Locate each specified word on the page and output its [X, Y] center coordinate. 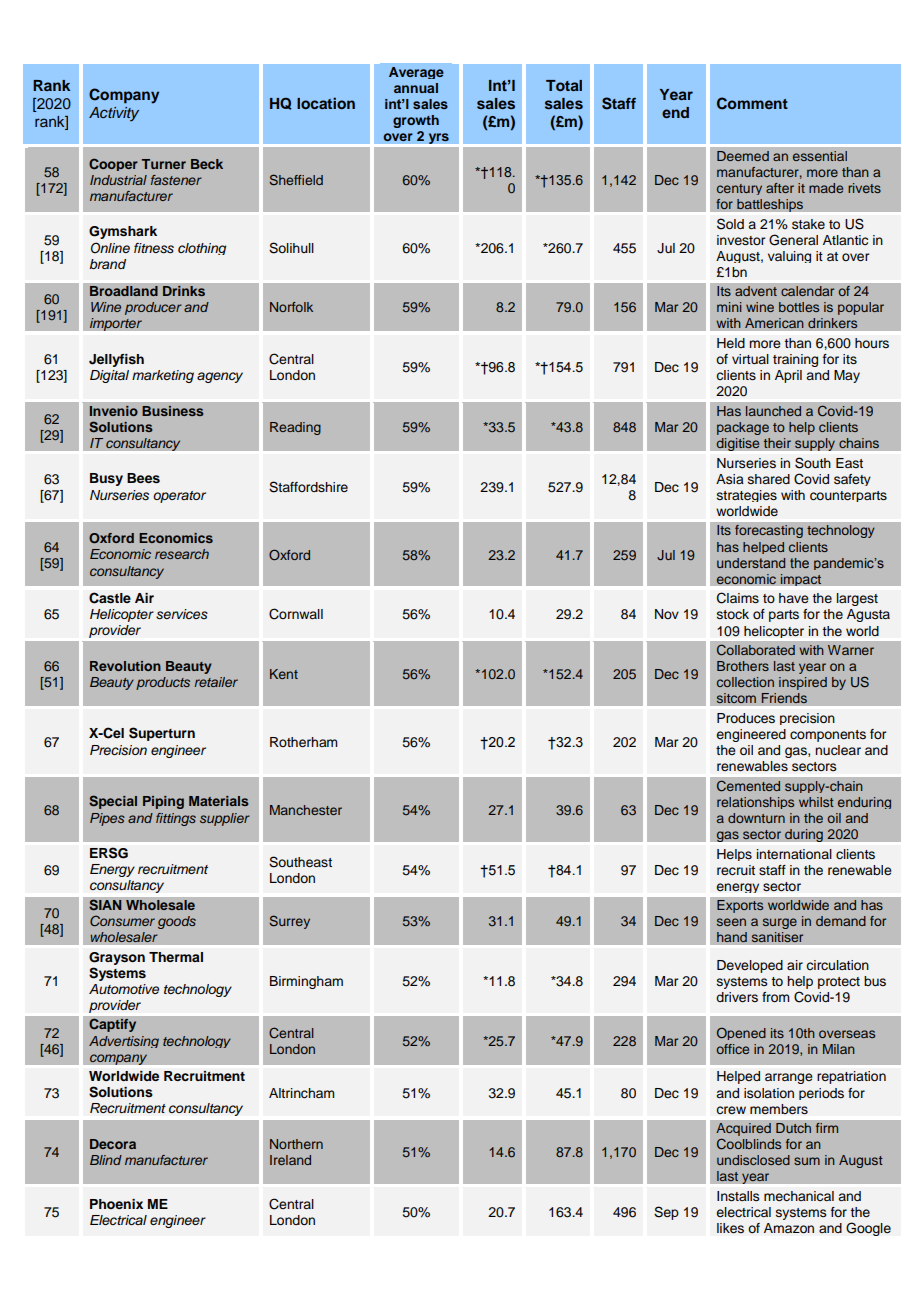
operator [179, 497]
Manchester [306, 810]
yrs [438, 139]
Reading [295, 428]
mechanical [799, 1196]
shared [769, 479]
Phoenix [116, 1204]
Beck [207, 164]
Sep [666, 1213]
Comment [752, 103]
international [794, 854]
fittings [176, 819]
